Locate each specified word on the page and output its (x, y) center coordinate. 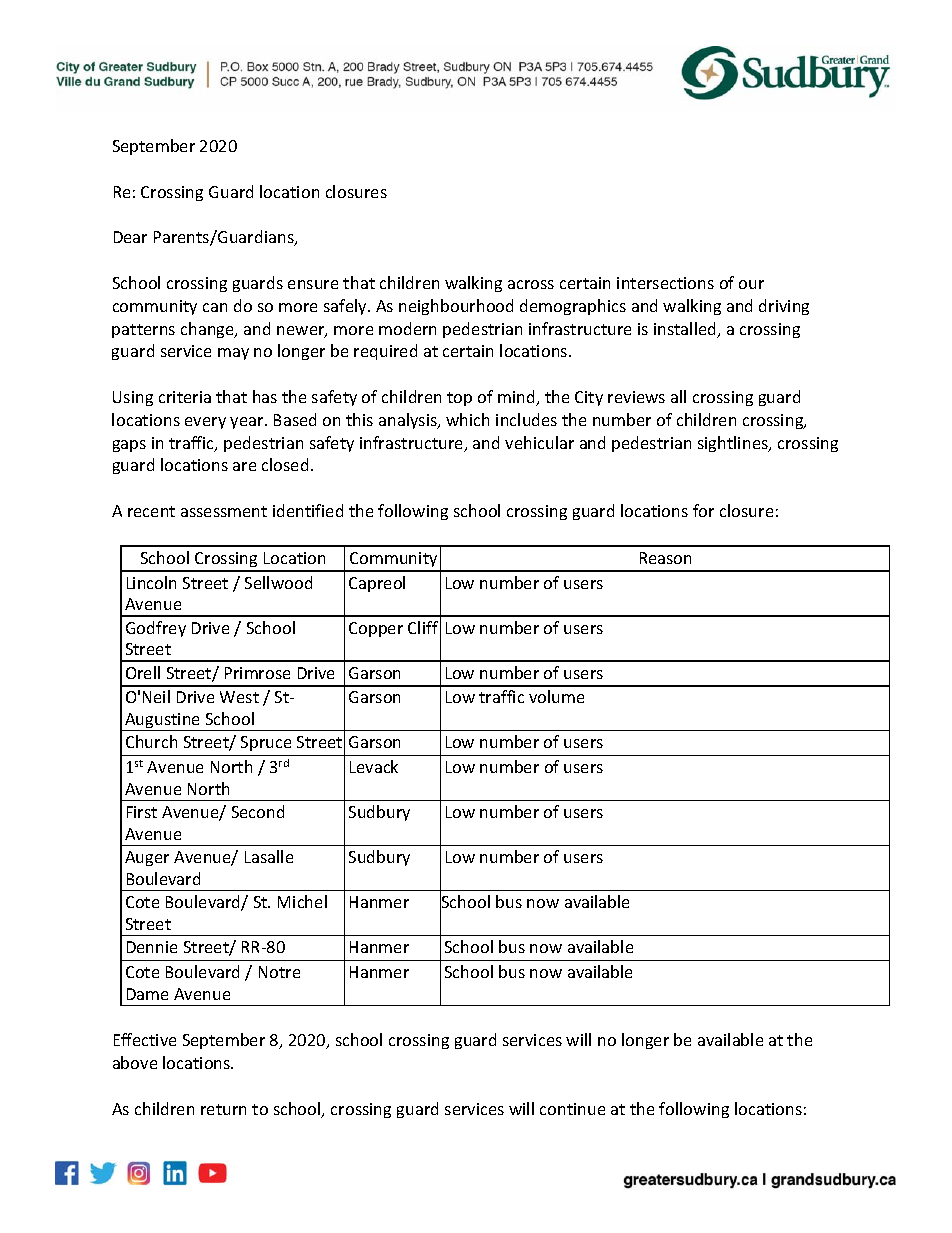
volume (556, 696)
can (215, 307)
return (223, 1109)
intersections (665, 283)
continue (572, 1109)
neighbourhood (456, 307)
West (239, 697)
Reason (665, 558)
